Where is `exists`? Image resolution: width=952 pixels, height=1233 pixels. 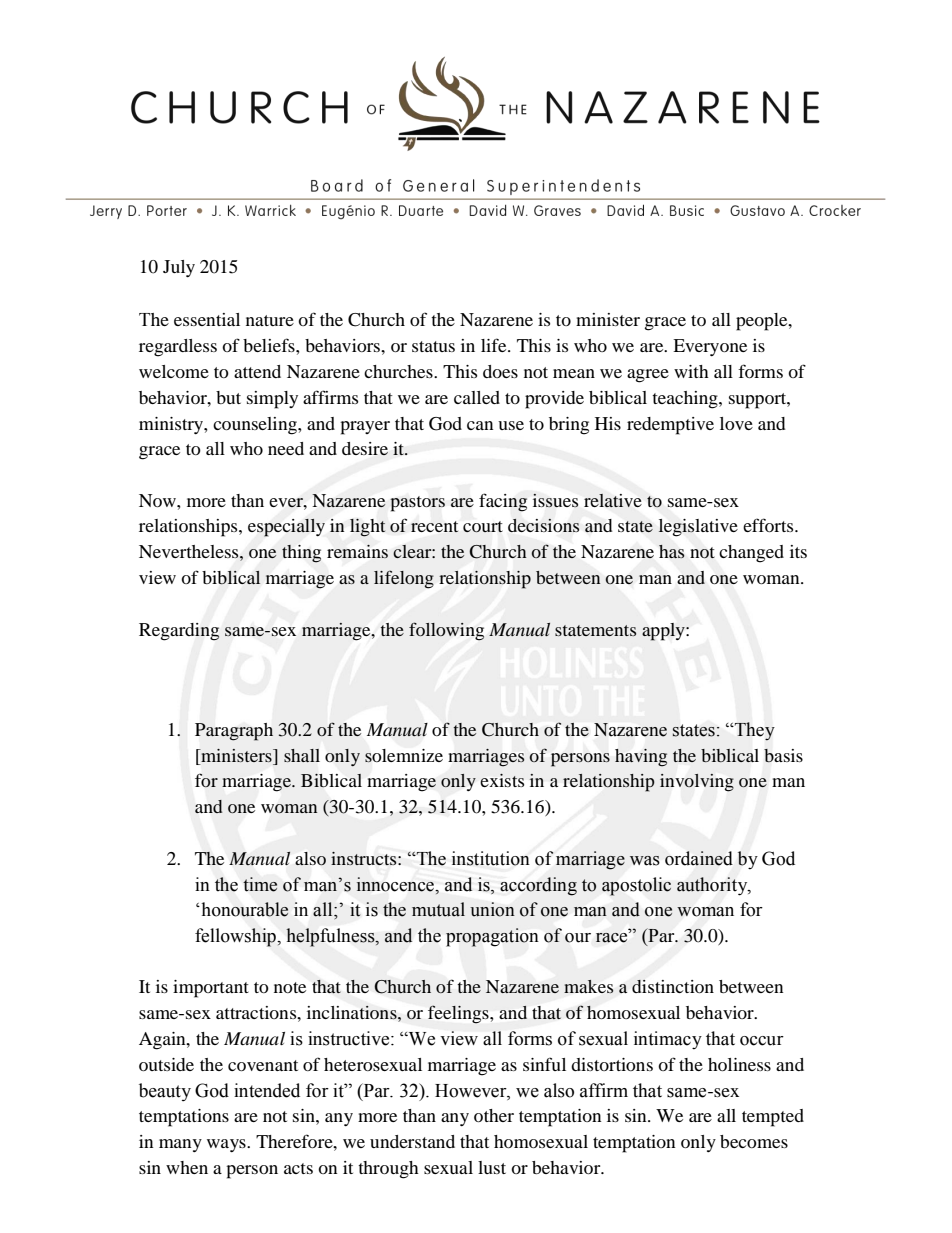 exists is located at coordinates (502, 780).
